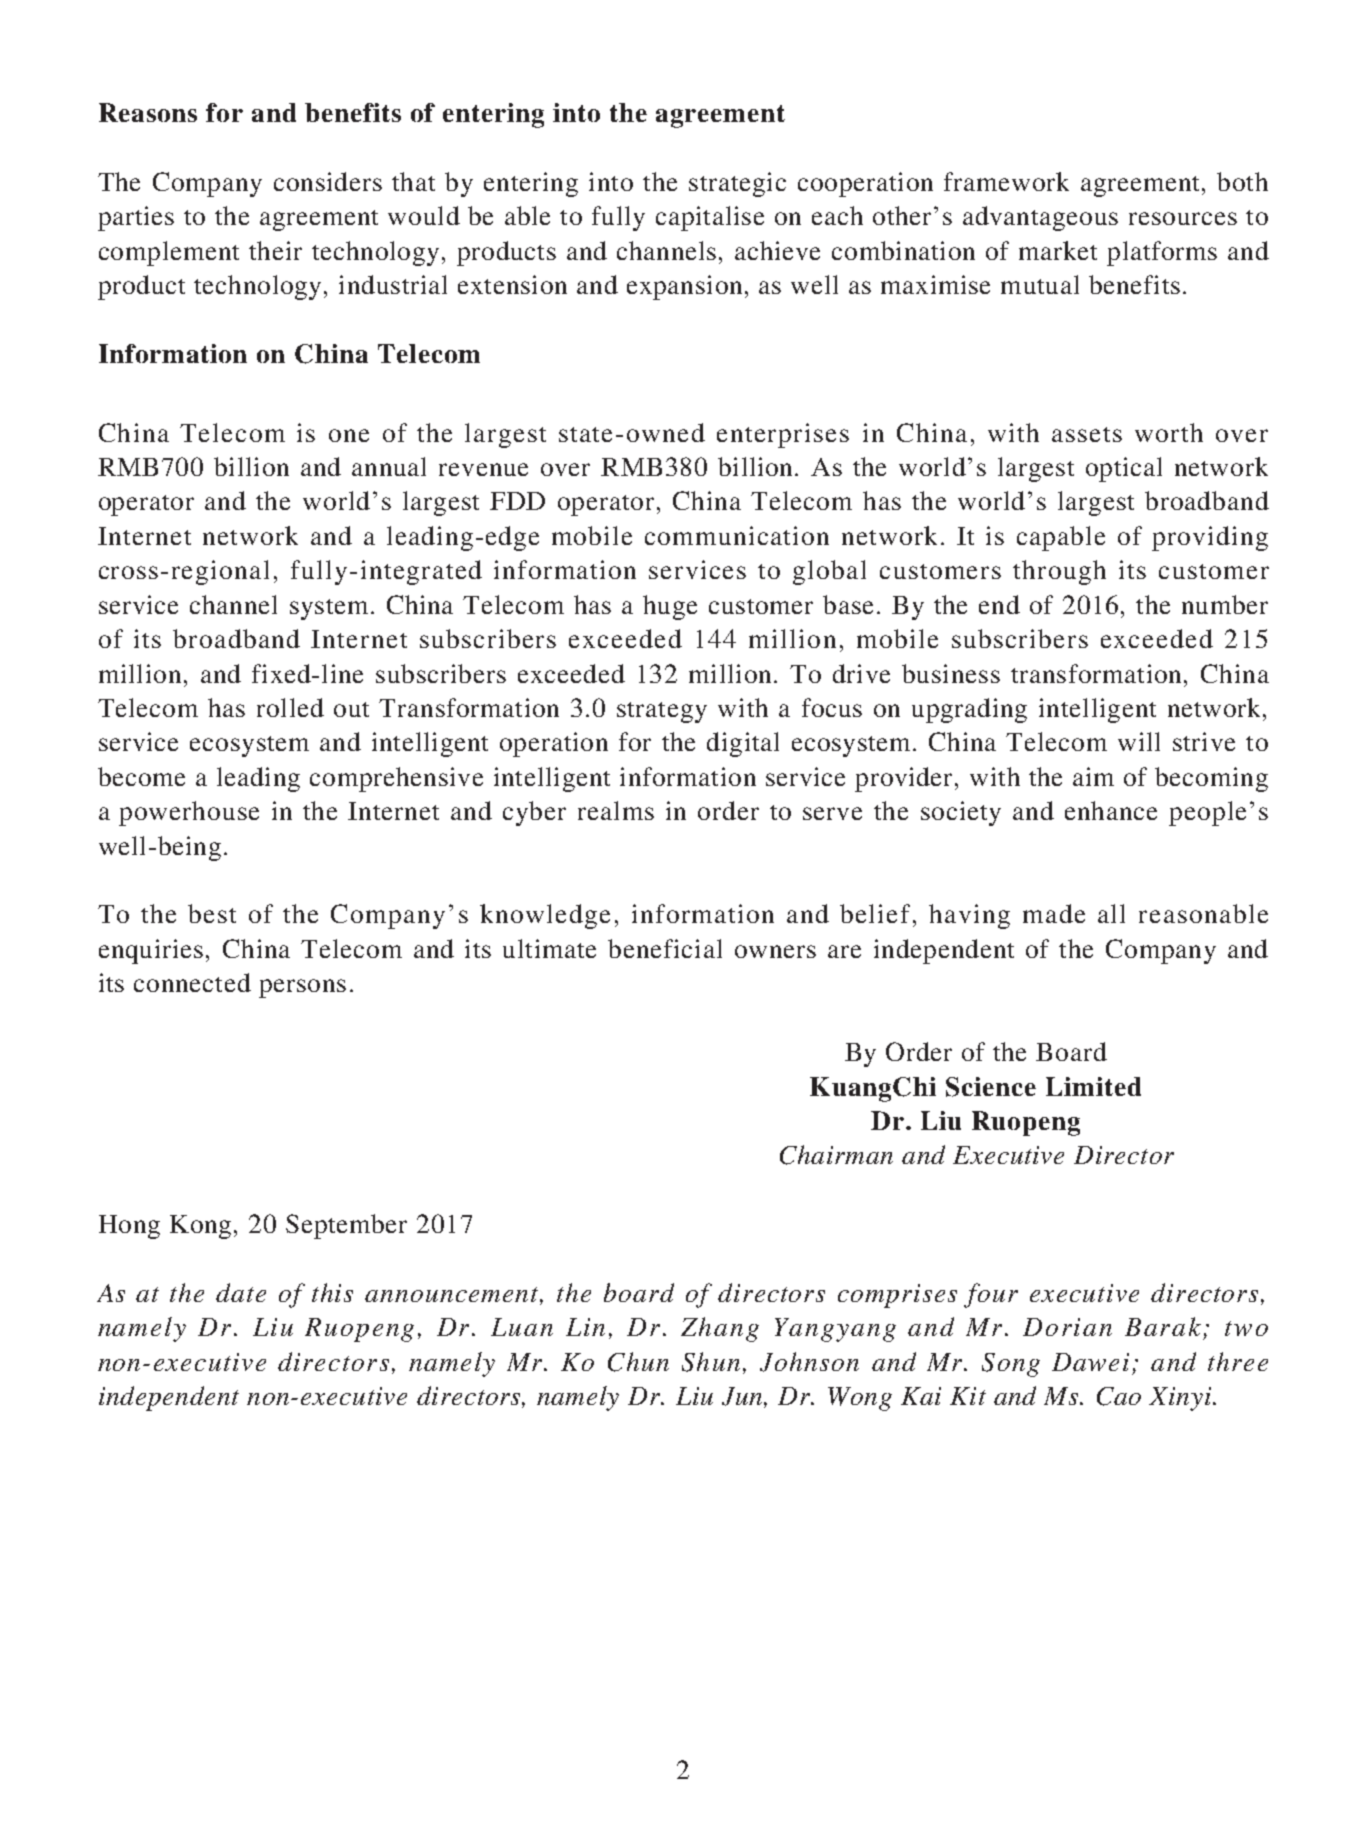  Describe the element at coordinates (1093, 1086) in the document. I see `Limited` at that location.
